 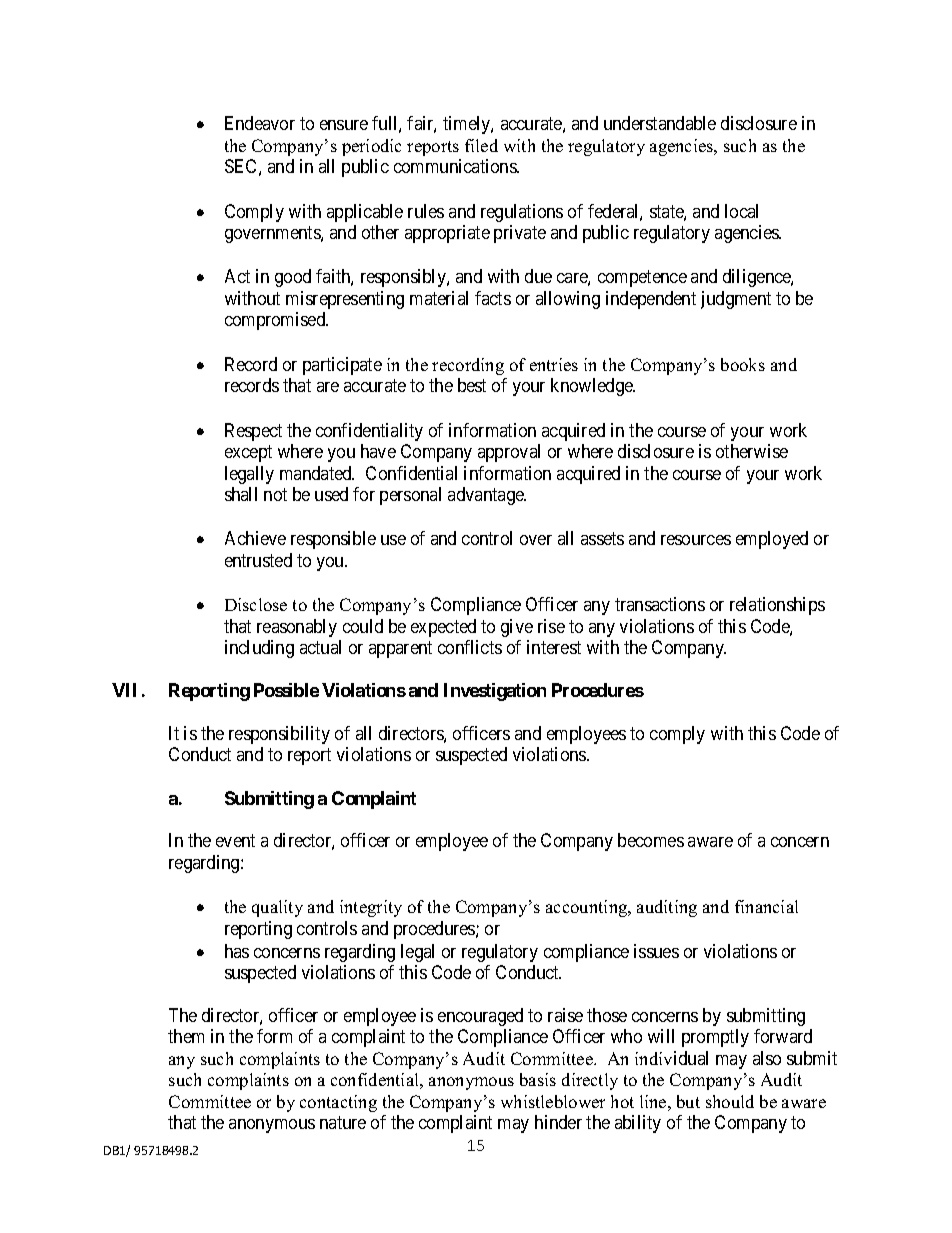 What do you see at coordinates (256, 604) in the image?
I see `Disclose` at bounding box center [256, 604].
